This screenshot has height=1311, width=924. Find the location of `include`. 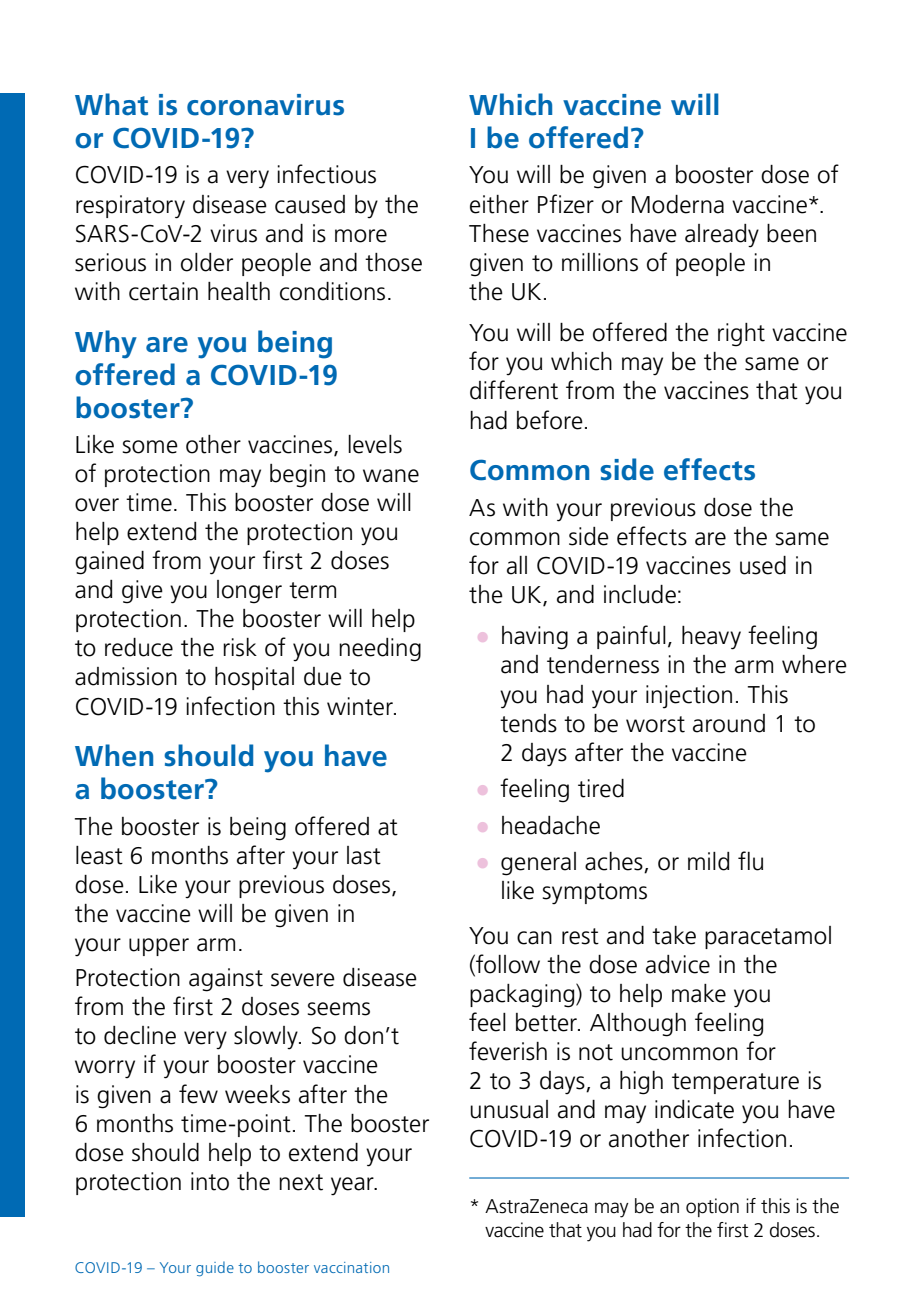

include is located at coordinates (640, 594).
